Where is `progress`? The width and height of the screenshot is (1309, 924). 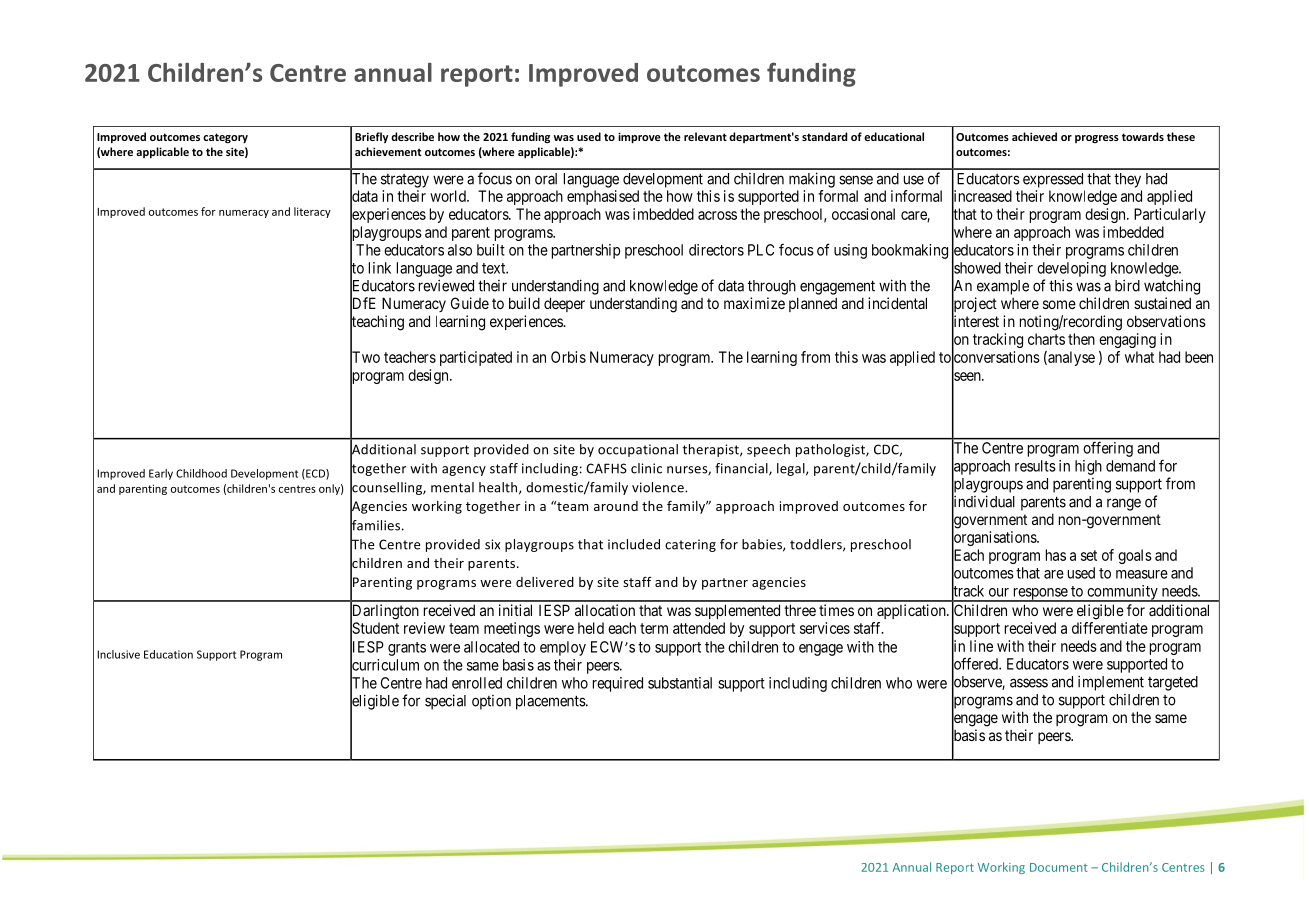
progress is located at coordinates (1097, 139).
